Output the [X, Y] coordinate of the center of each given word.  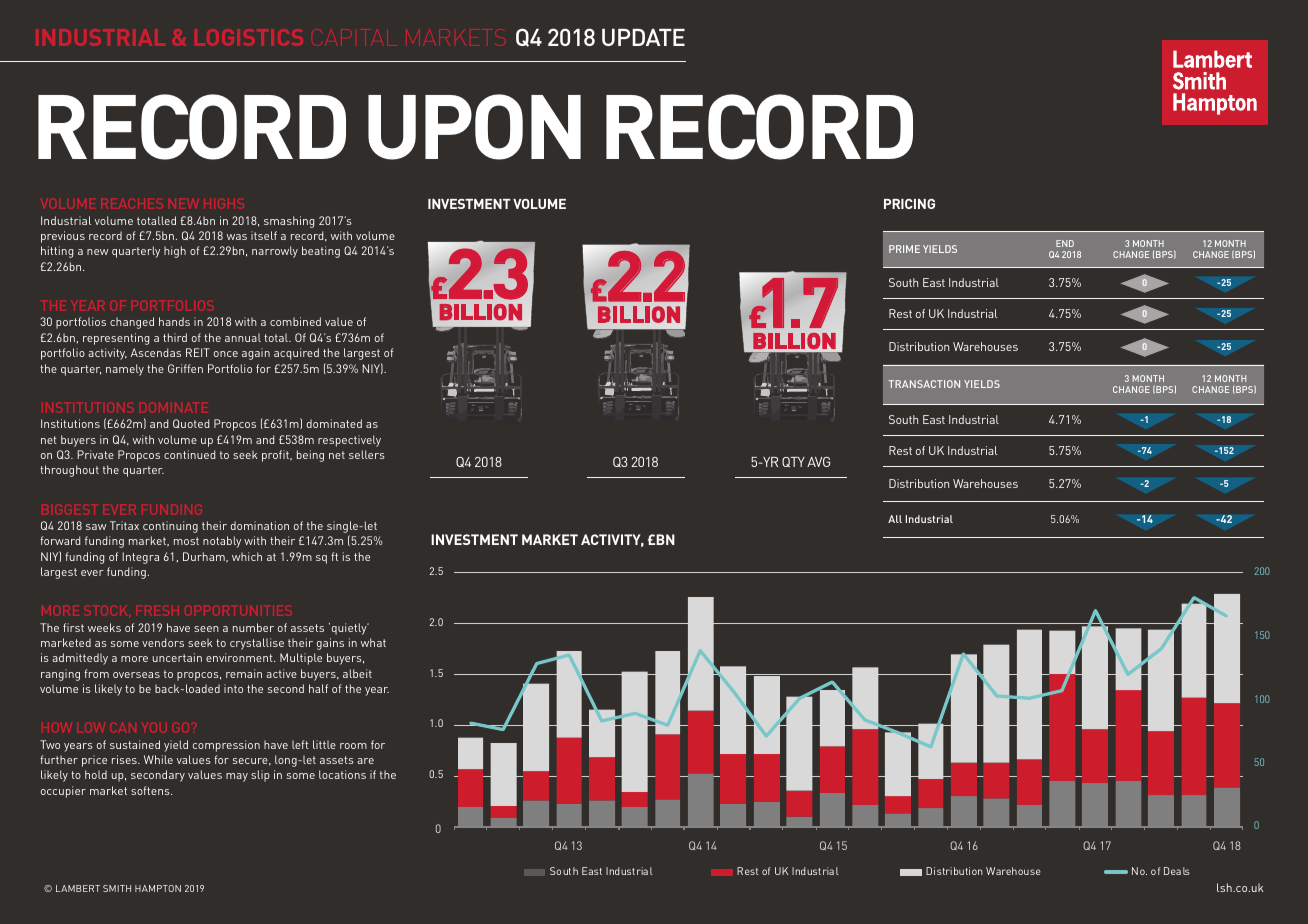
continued [189, 454]
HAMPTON [158, 888]
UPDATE [643, 37]
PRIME [904, 249]
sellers [367, 454]
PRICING [909, 204]
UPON [474, 127]
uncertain [177, 657]
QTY [793, 462]
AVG [818, 462]
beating [321, 252]
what [373, 642]
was [237, 237]
